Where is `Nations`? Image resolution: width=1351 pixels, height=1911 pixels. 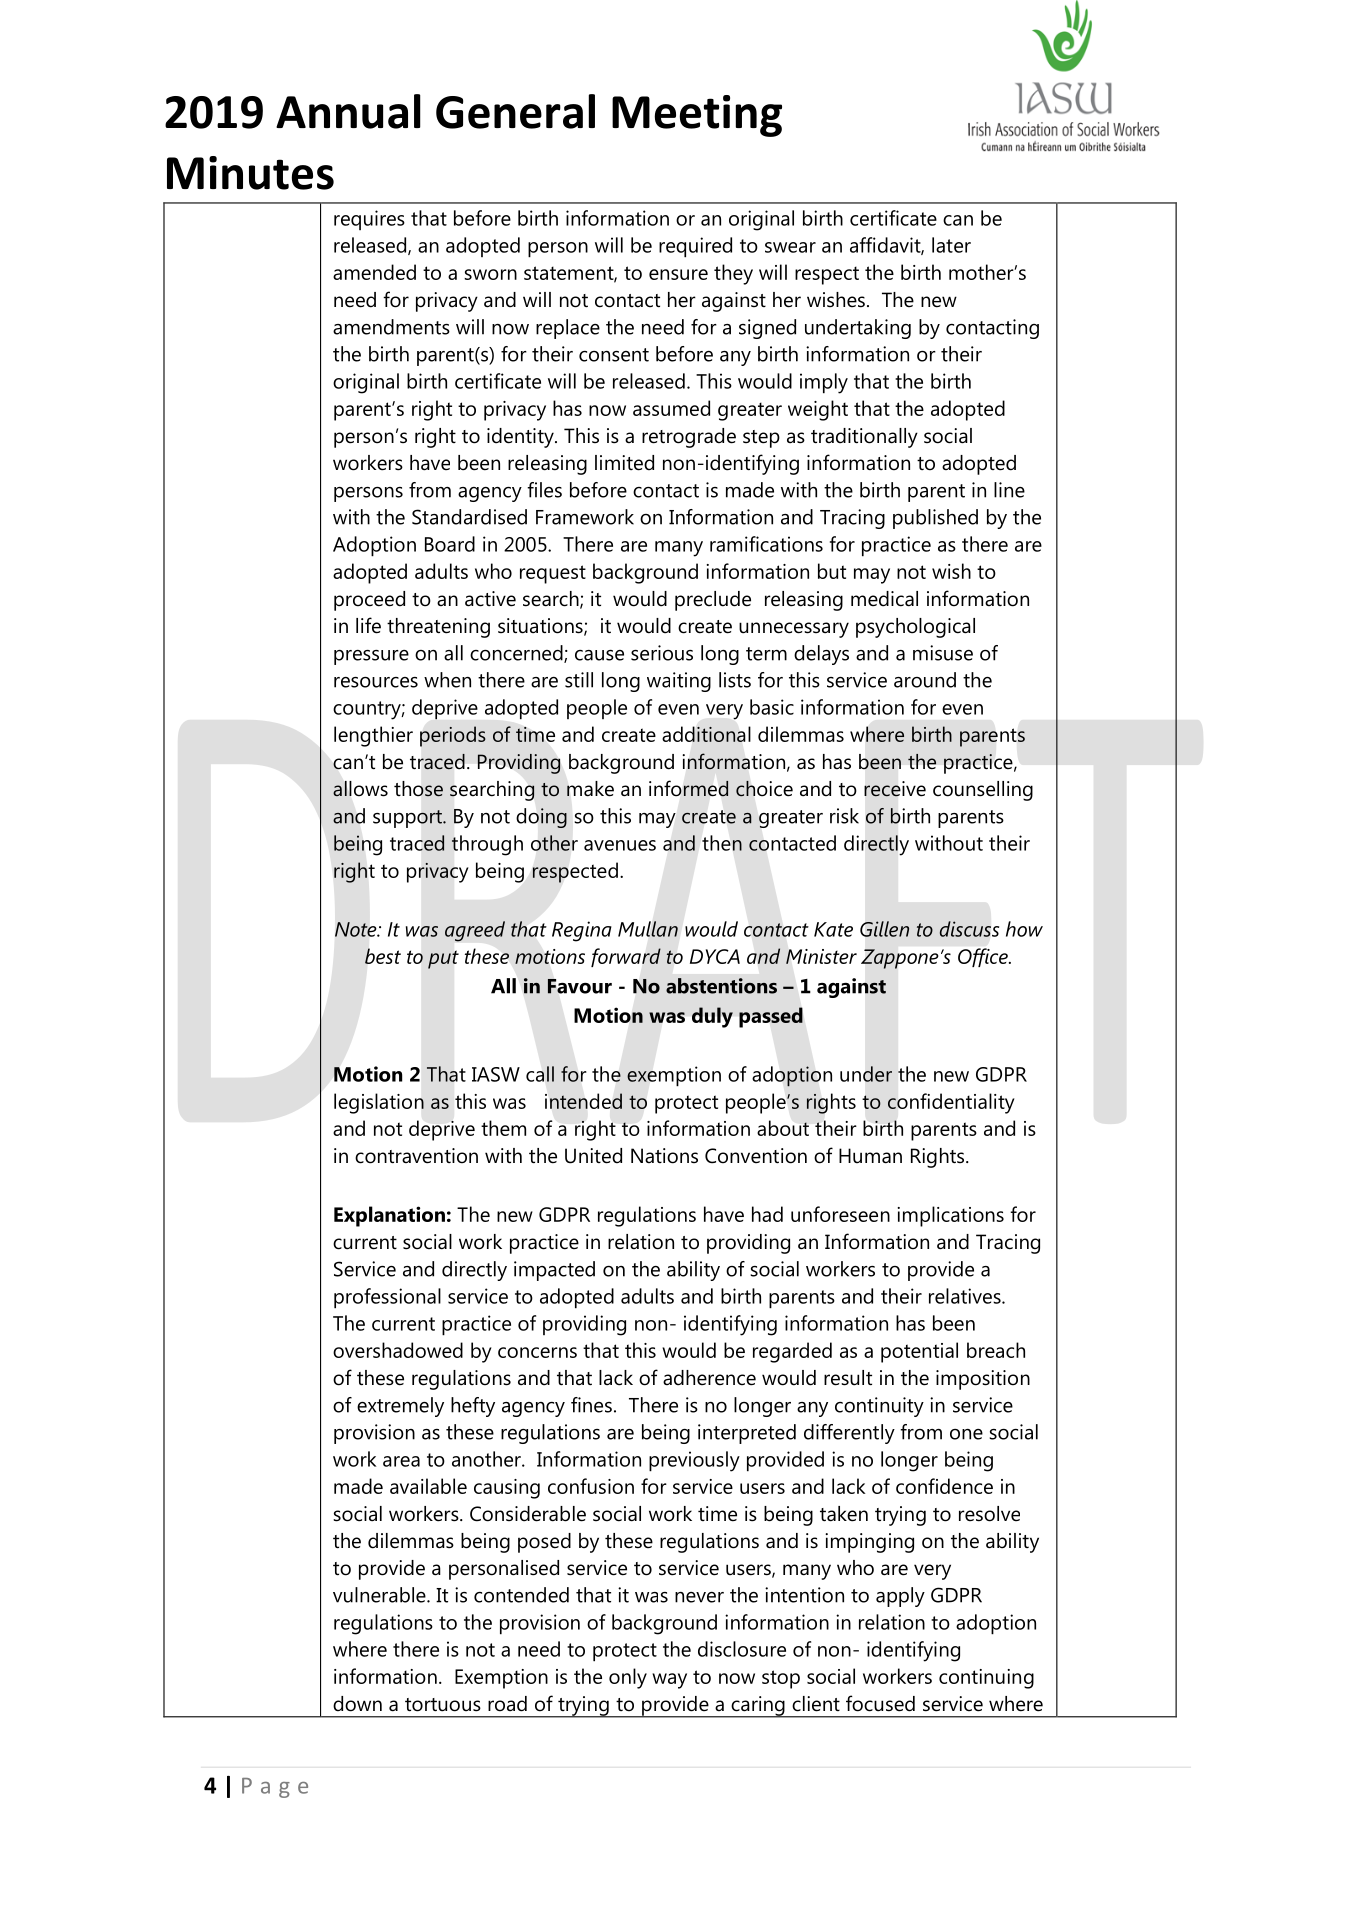
Nations is located at coordinates (664, 1156).
